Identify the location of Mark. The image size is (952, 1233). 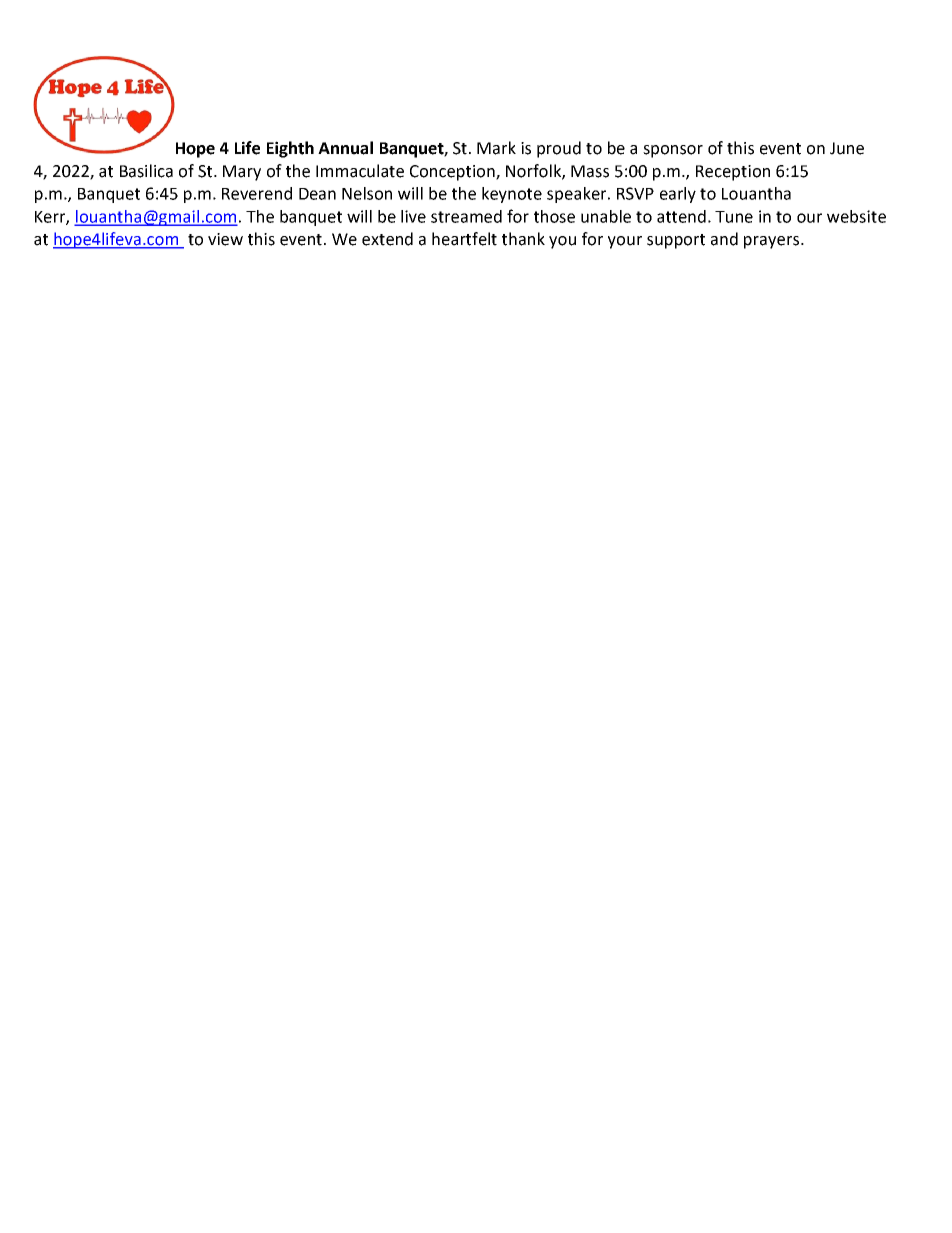
(496, 148).
